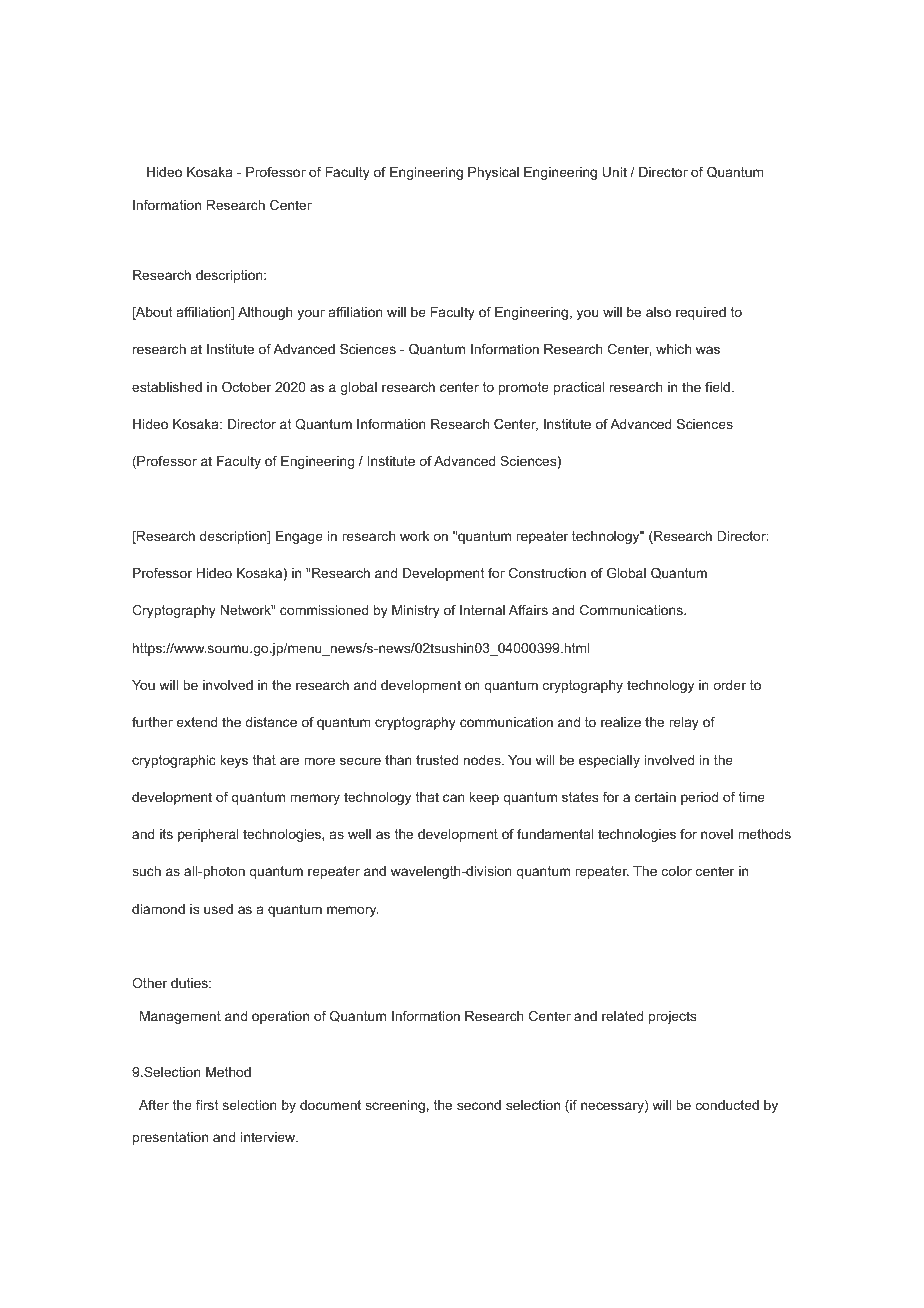  Describe the element at coordinates (547, 573) in the image. I see `Construction` at that location.
